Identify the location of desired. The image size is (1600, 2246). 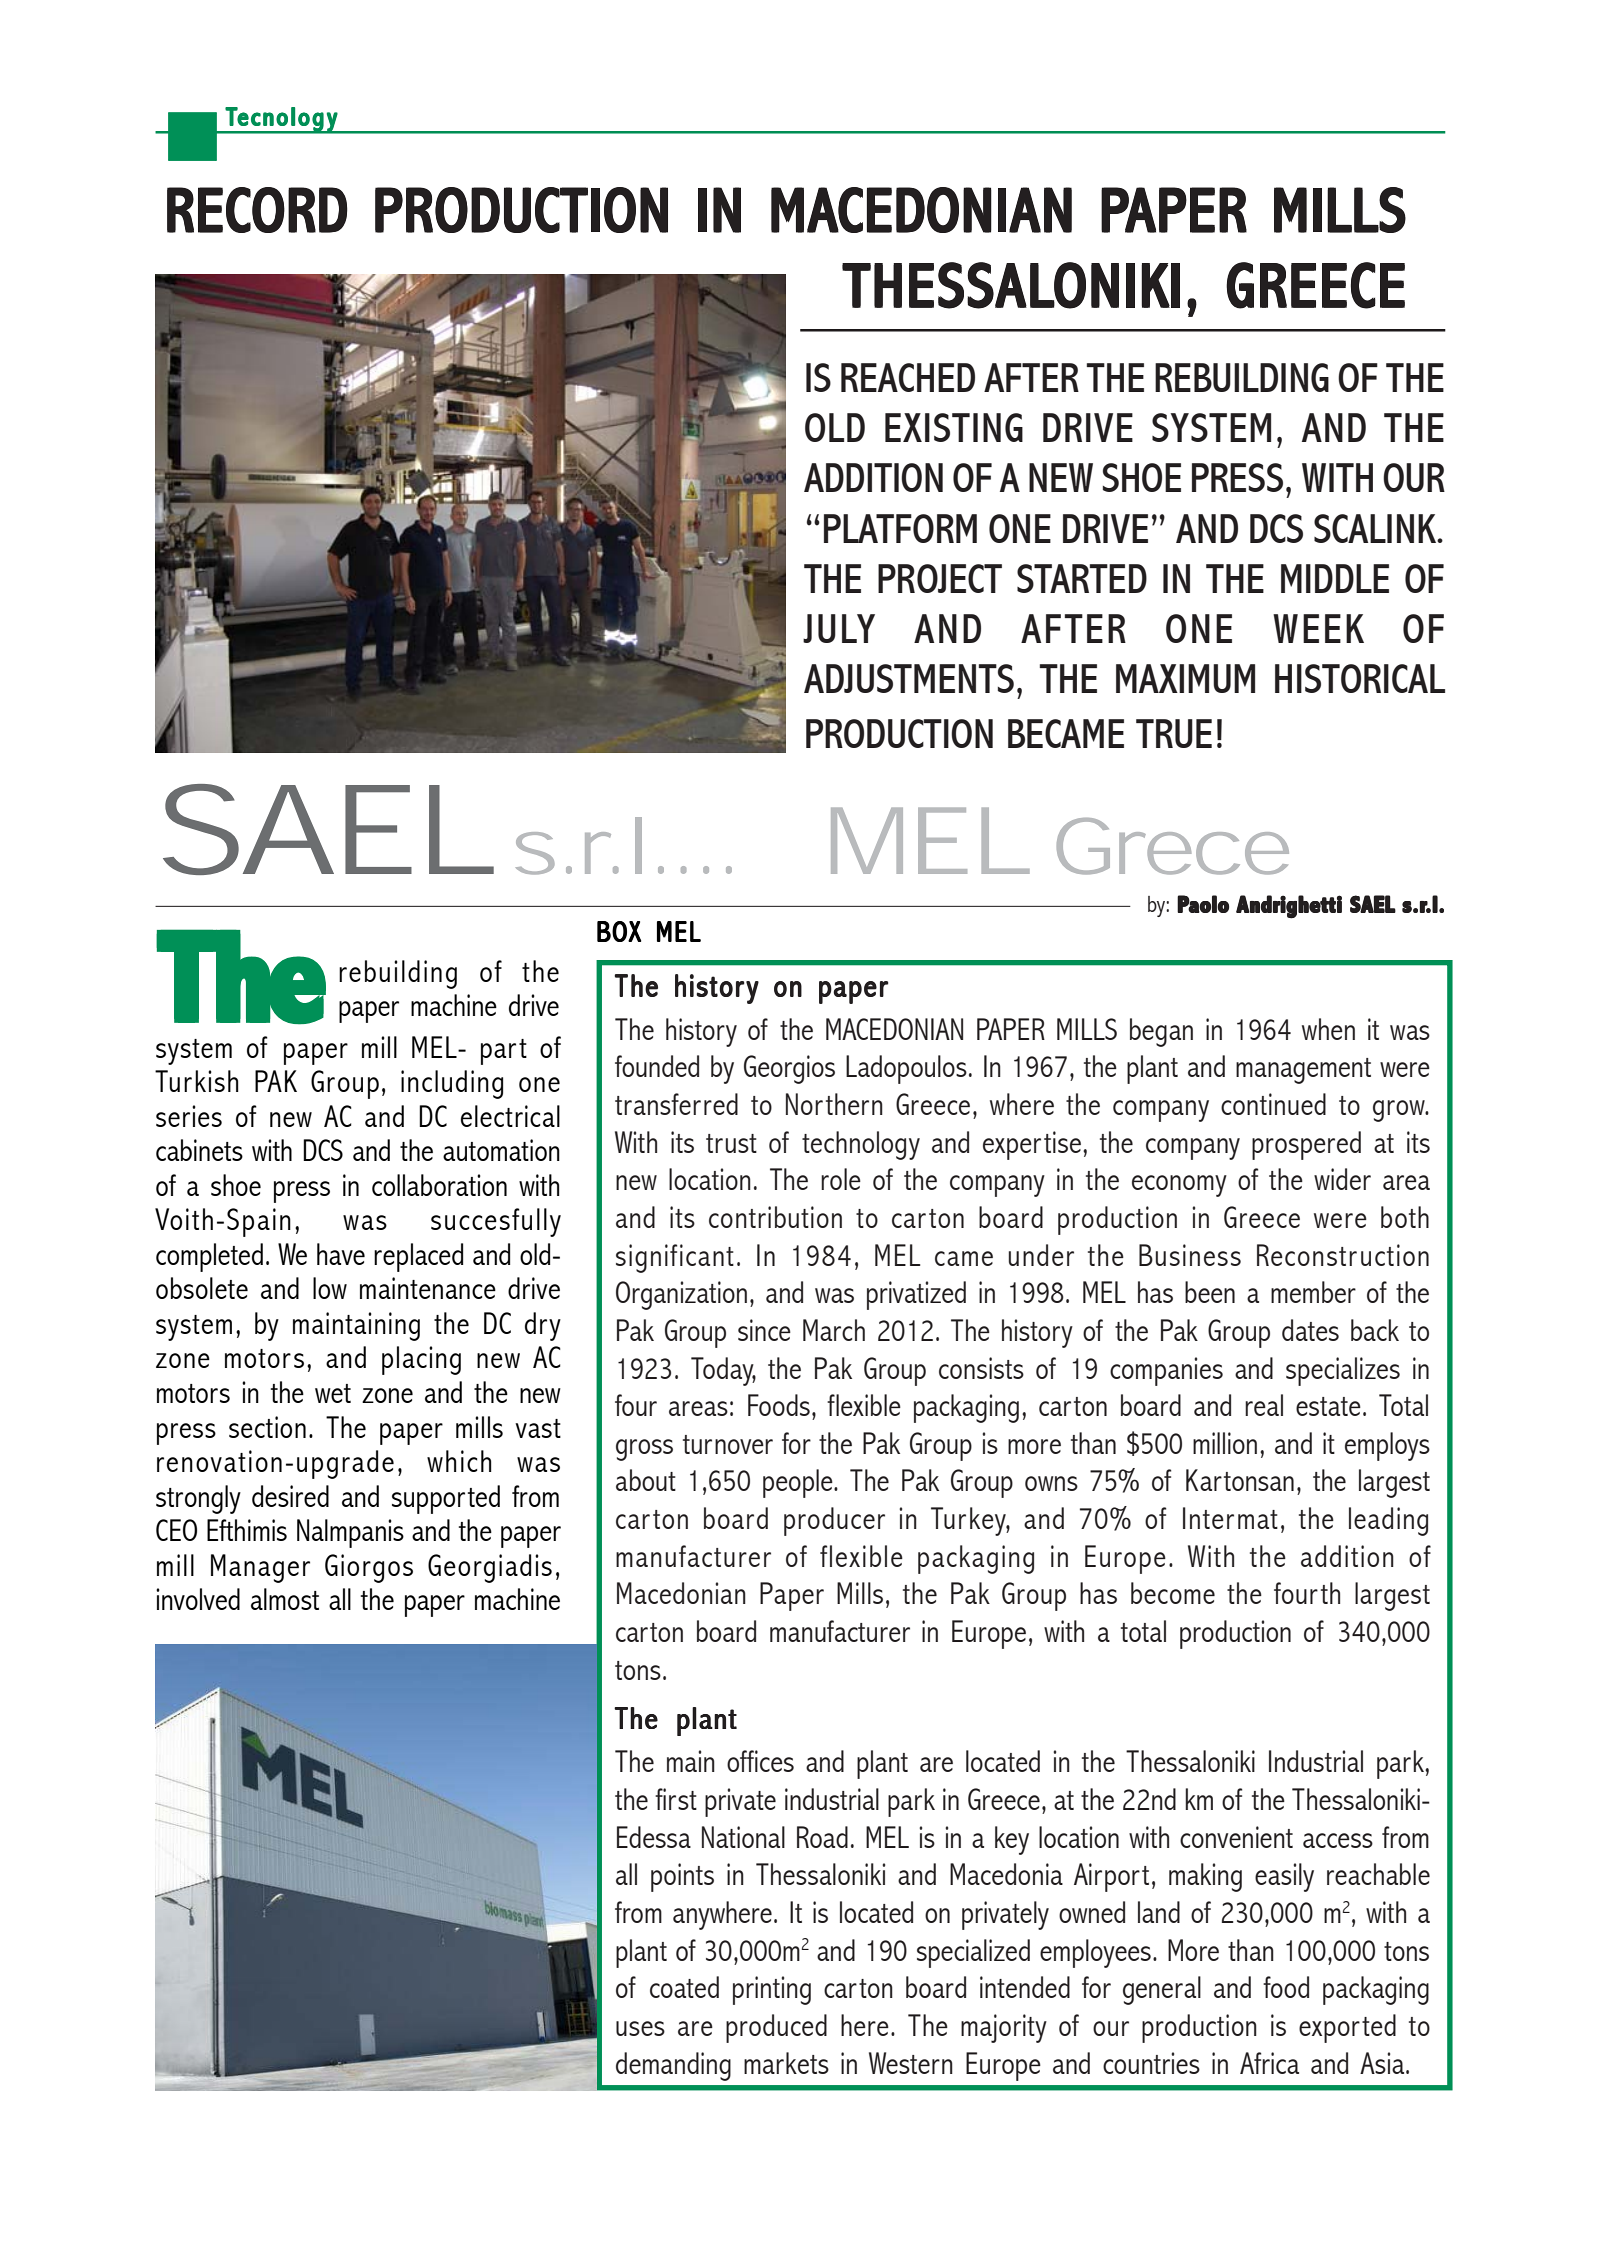
(290, 1496).
